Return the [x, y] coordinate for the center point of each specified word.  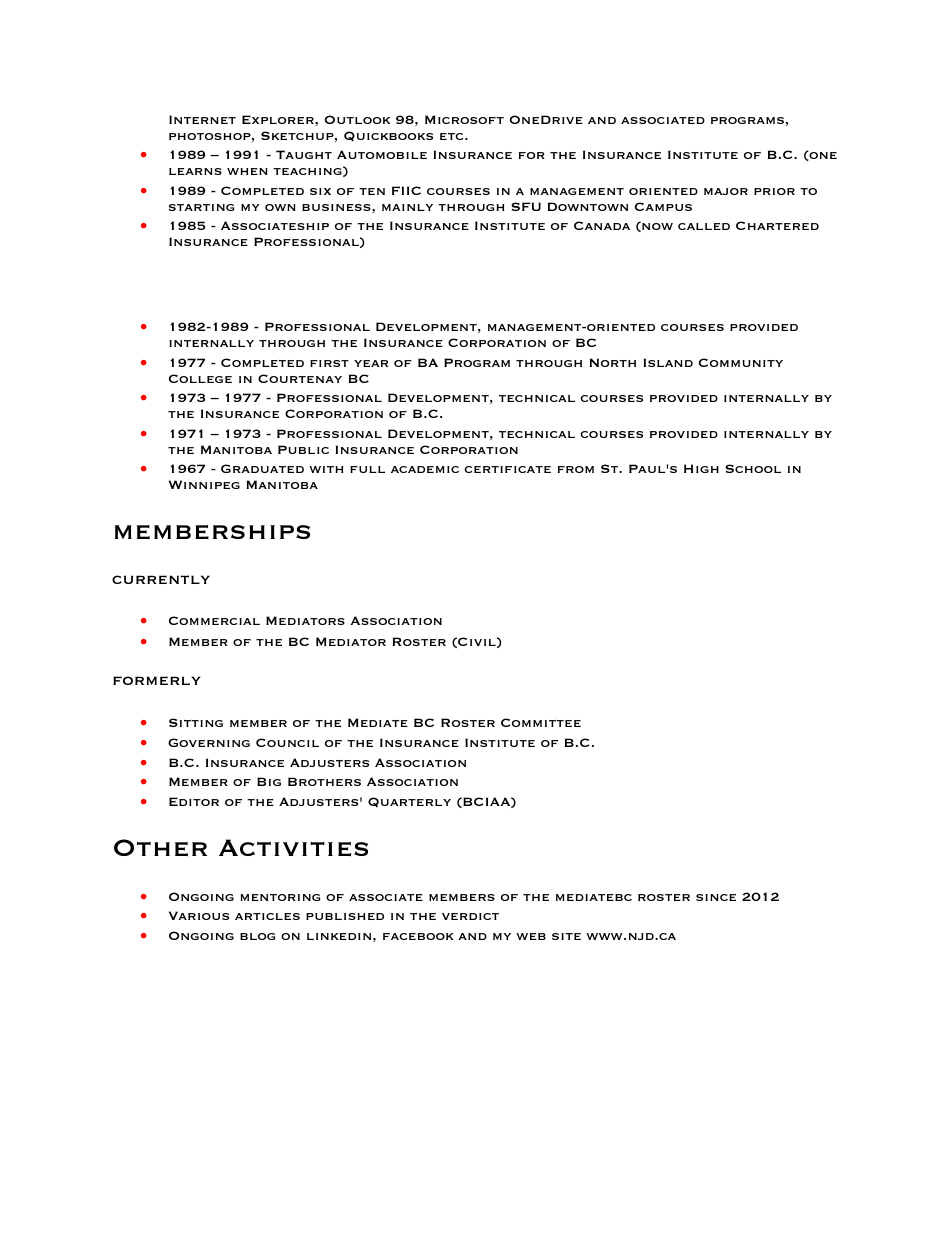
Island [668, 362]
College [200, 378]
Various [199, 915]
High [701, 468]
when [247, 171]
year [371, 363]
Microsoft [464, 119]
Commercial [214, 620]
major [726, 191]
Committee [541, 722]
